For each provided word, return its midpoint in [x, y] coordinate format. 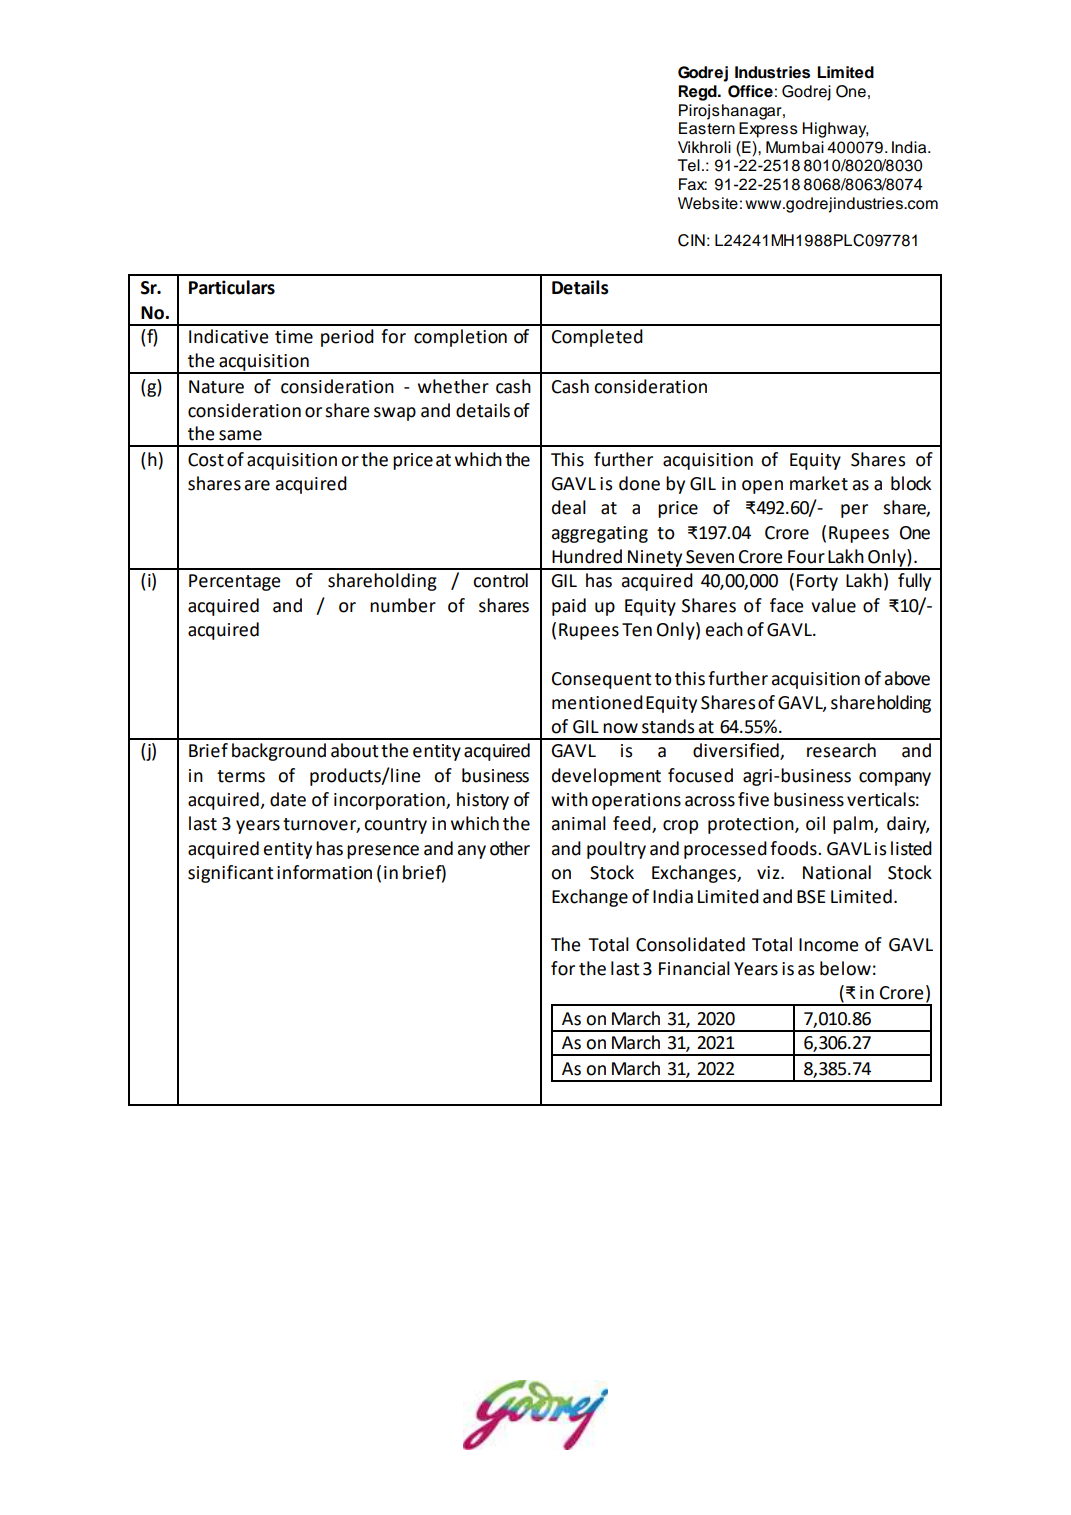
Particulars [232, 287]
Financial [694, 968]
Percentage [235, 582]
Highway [835, 130]
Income [829, 945]
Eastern [707, 128]
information [324, 872]
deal [569, 507]
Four [806, 557]
